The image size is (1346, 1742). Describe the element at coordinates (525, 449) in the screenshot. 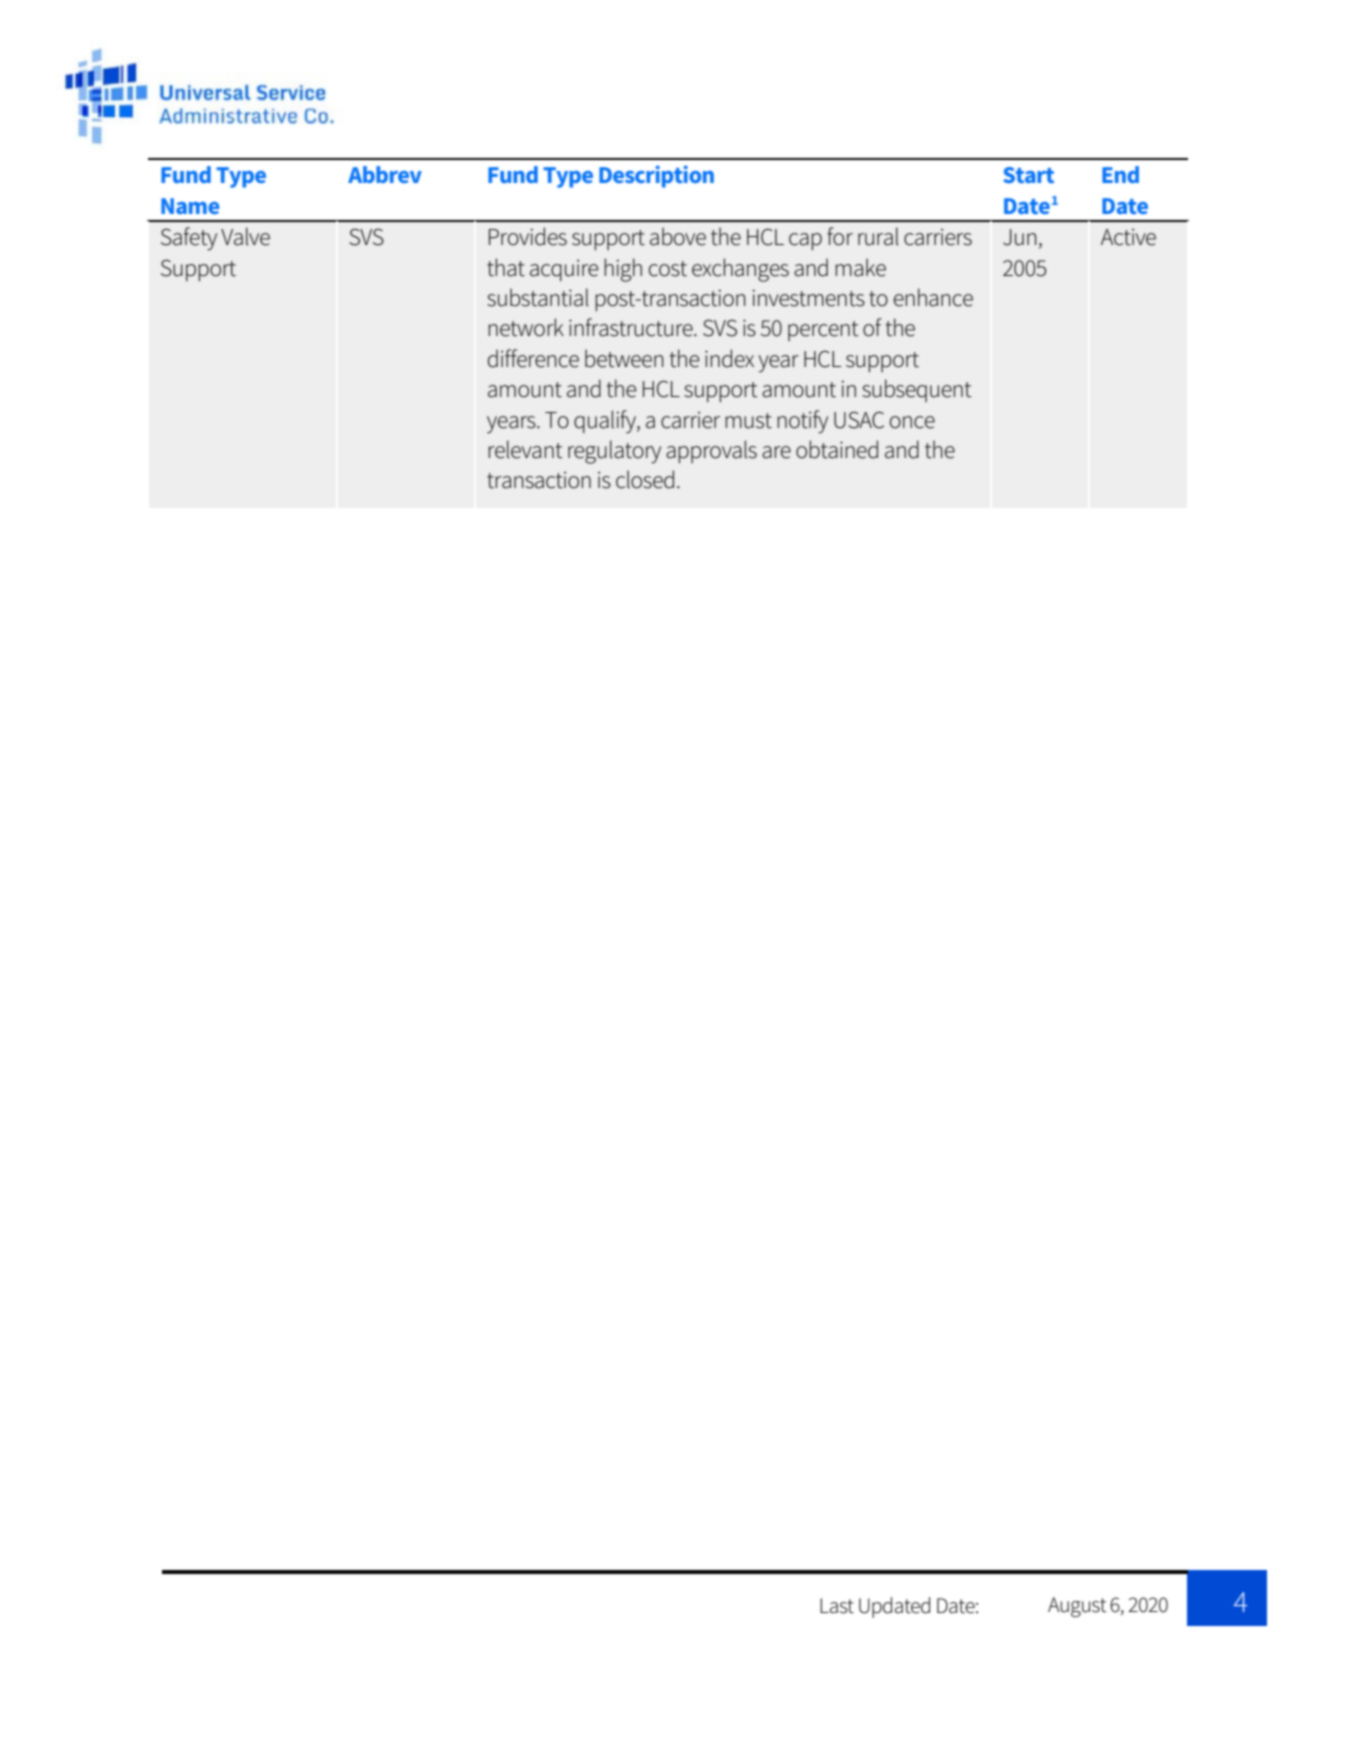

I see `relevant` at that location.
